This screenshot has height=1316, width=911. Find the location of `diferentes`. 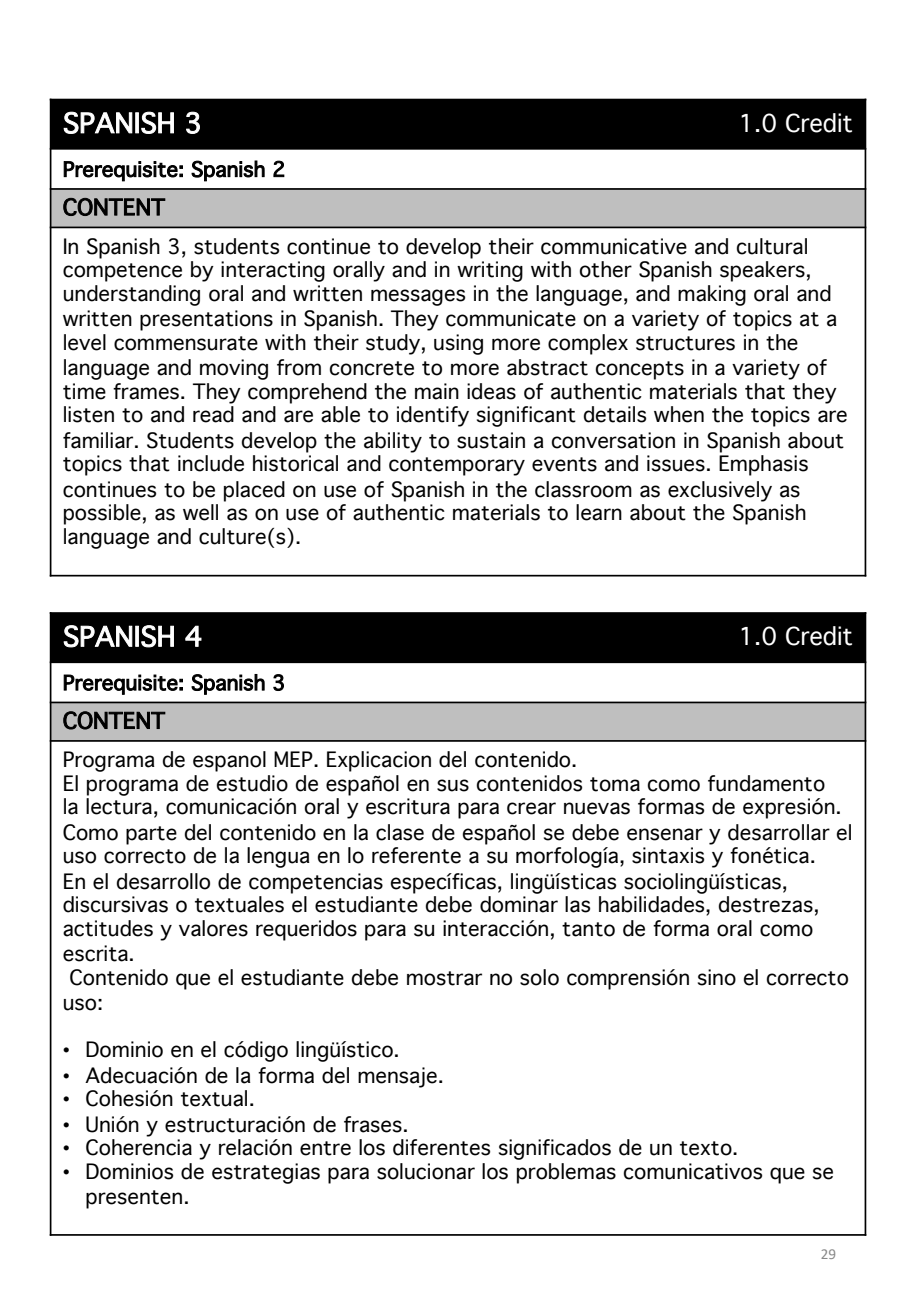

diferentes is located at coordinates (441, 1147).
